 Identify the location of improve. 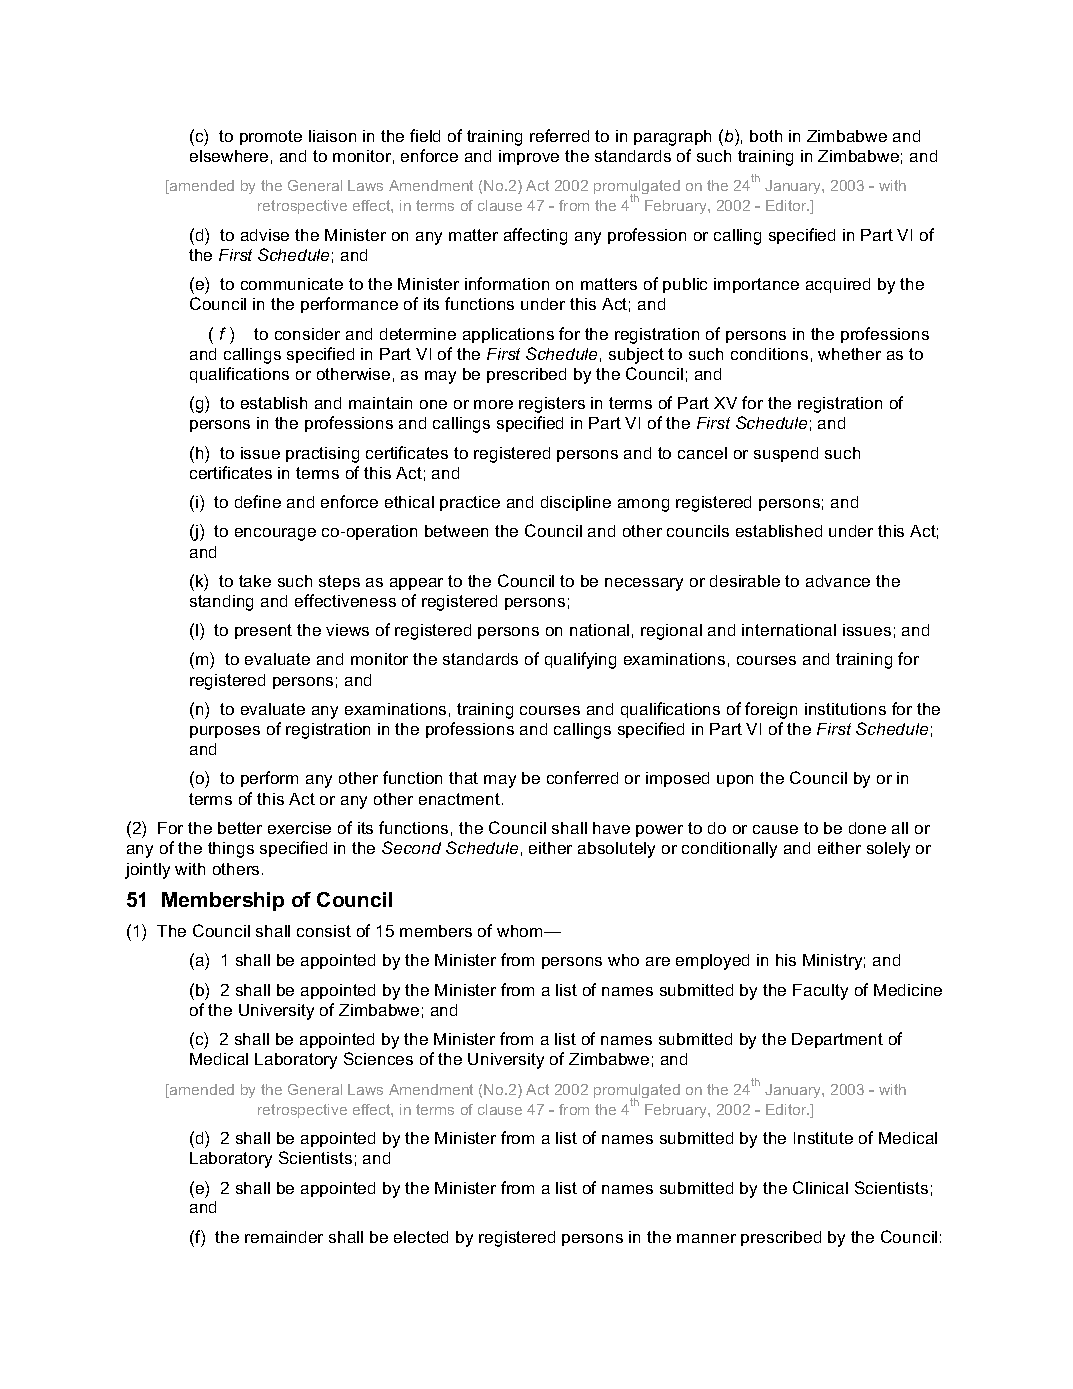
(529, 157).
